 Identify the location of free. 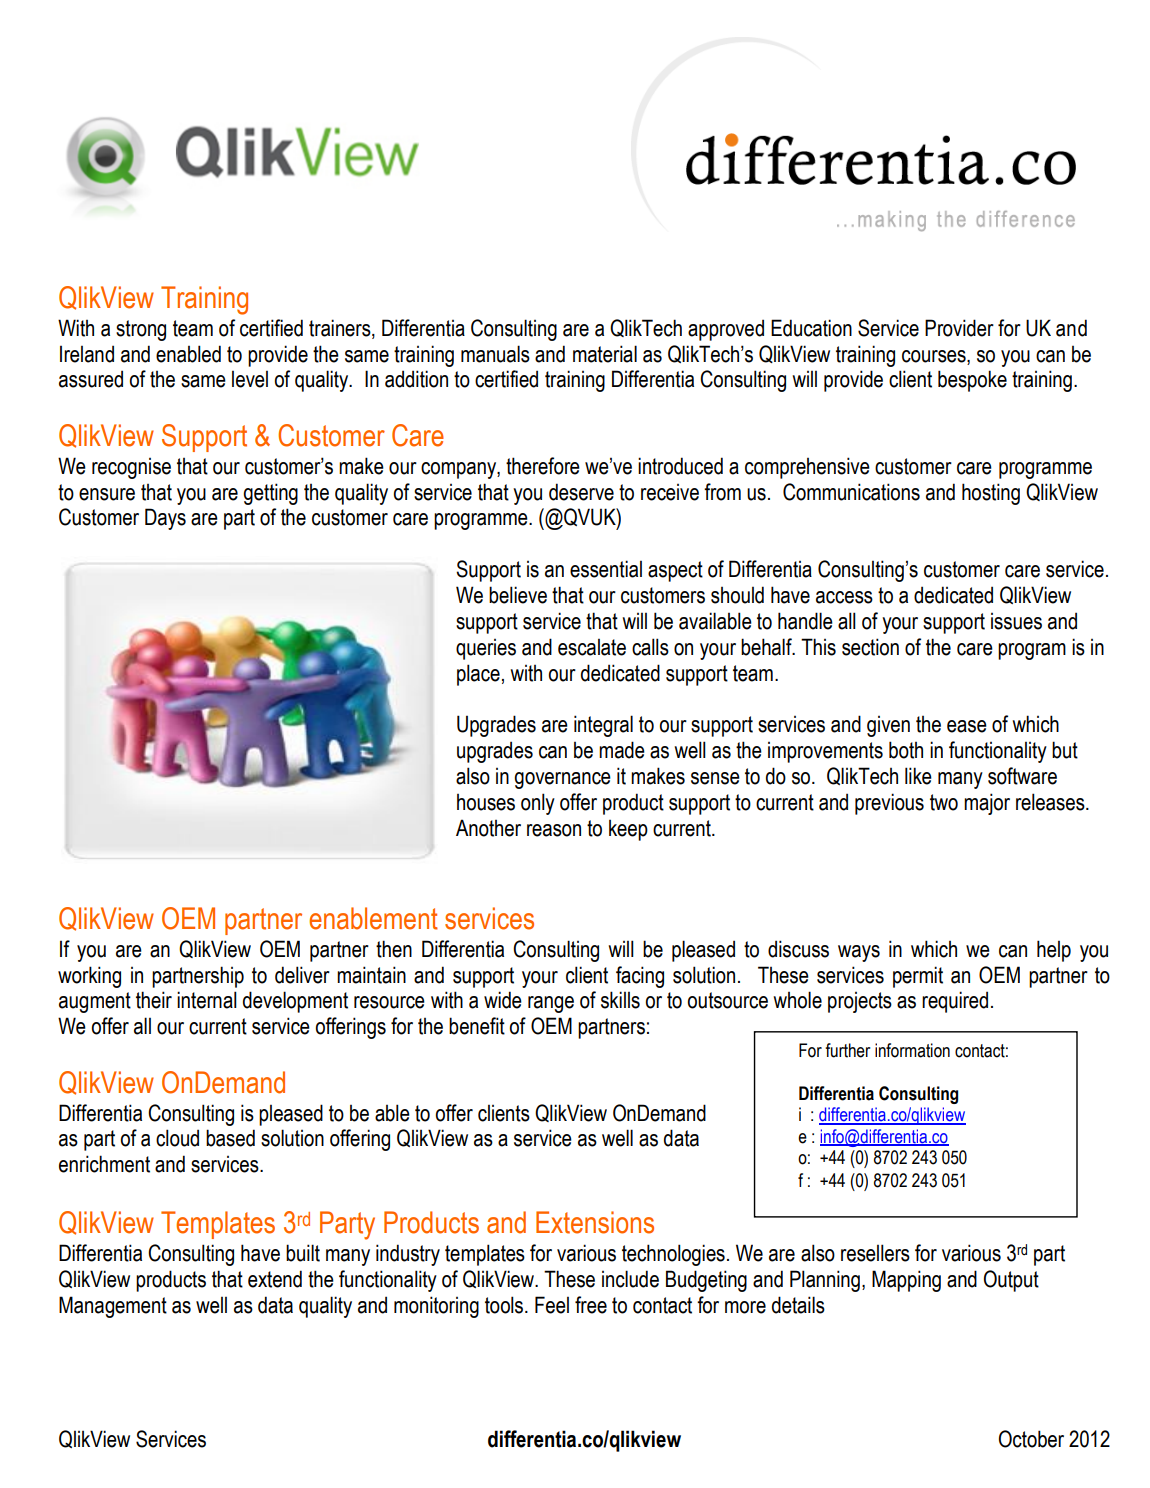
(591, 1305).
